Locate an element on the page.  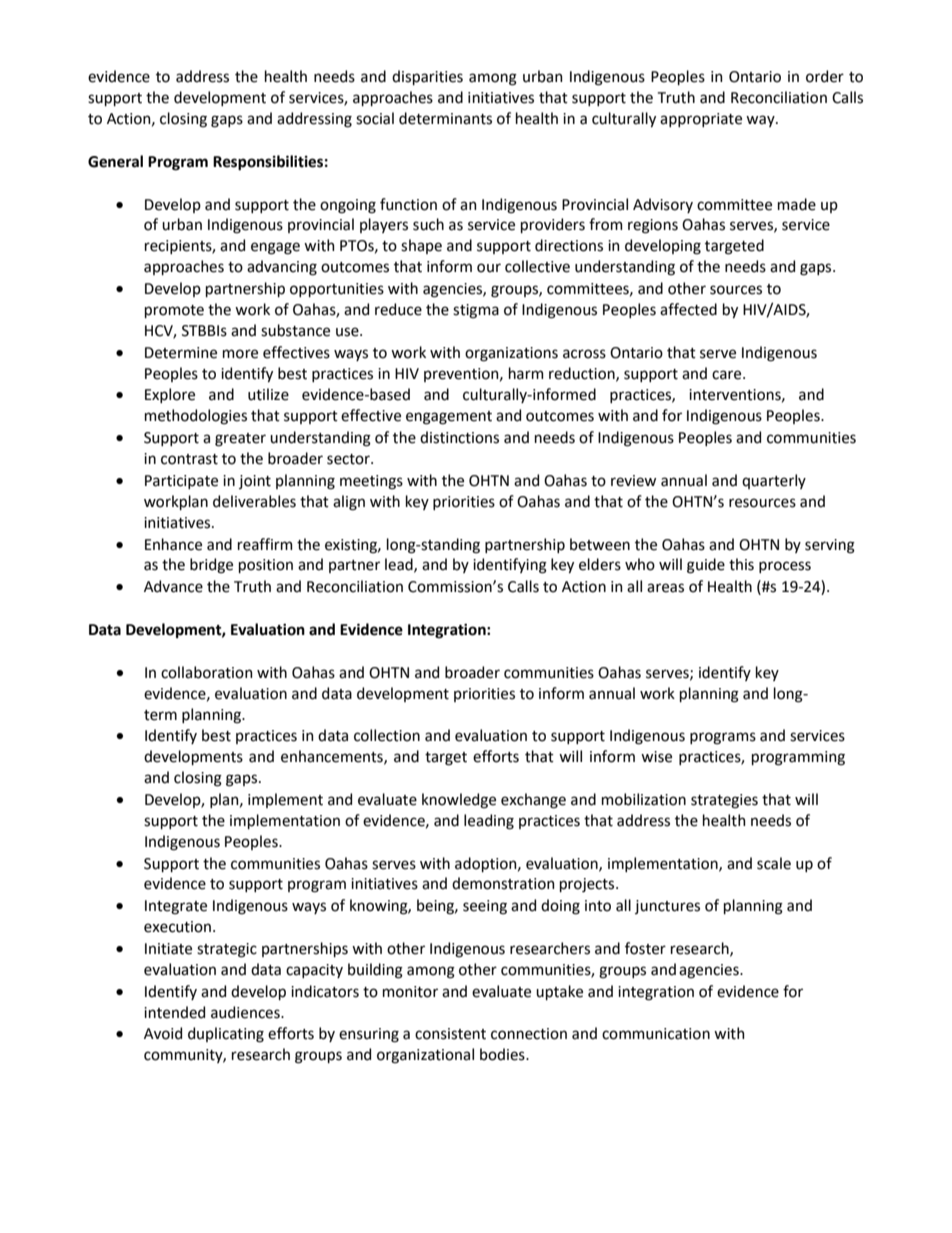
appropriate is located at coordinates (701, 120).
